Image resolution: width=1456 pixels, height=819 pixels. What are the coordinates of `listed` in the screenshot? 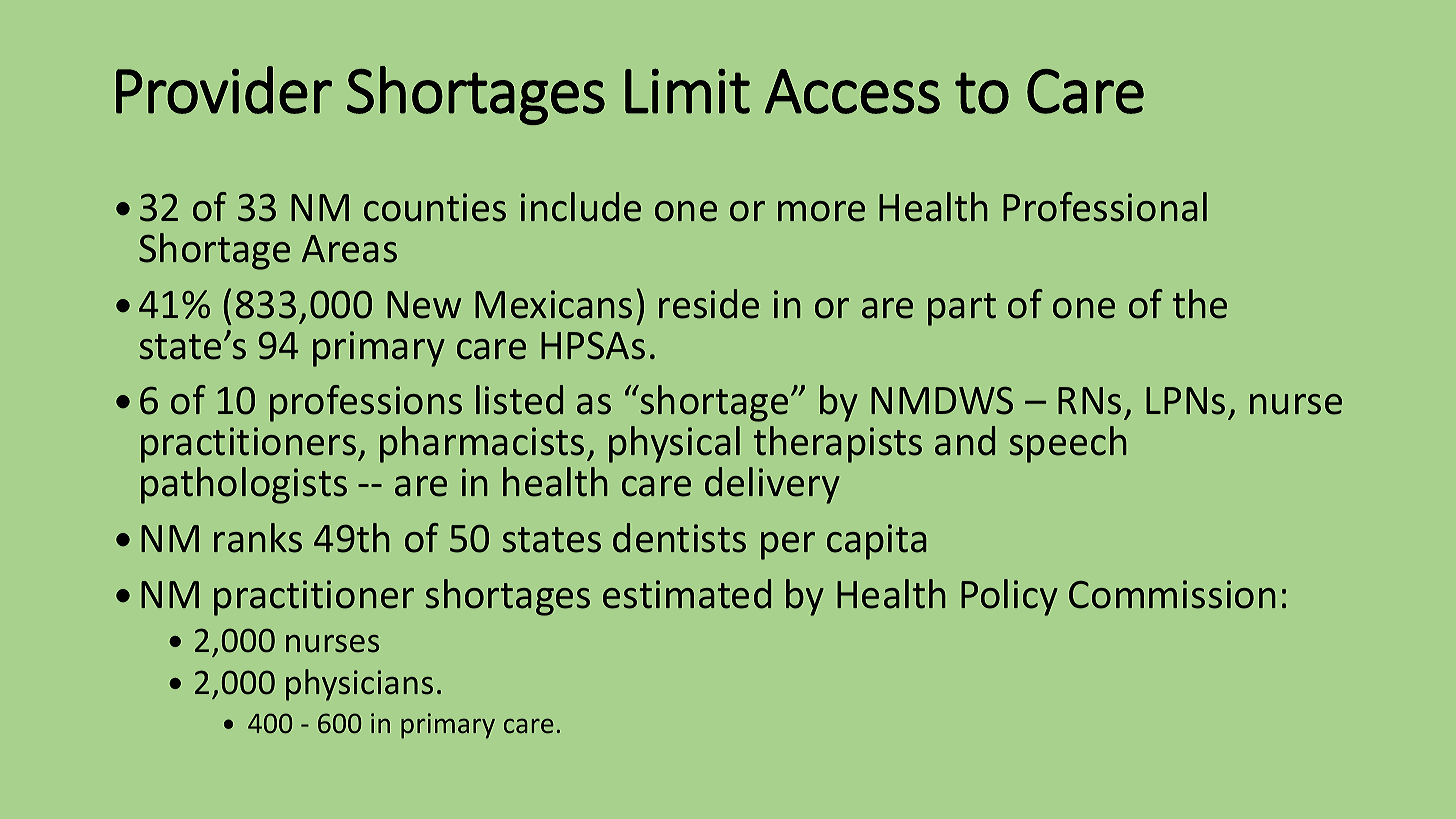 It's located at (519, 400).
